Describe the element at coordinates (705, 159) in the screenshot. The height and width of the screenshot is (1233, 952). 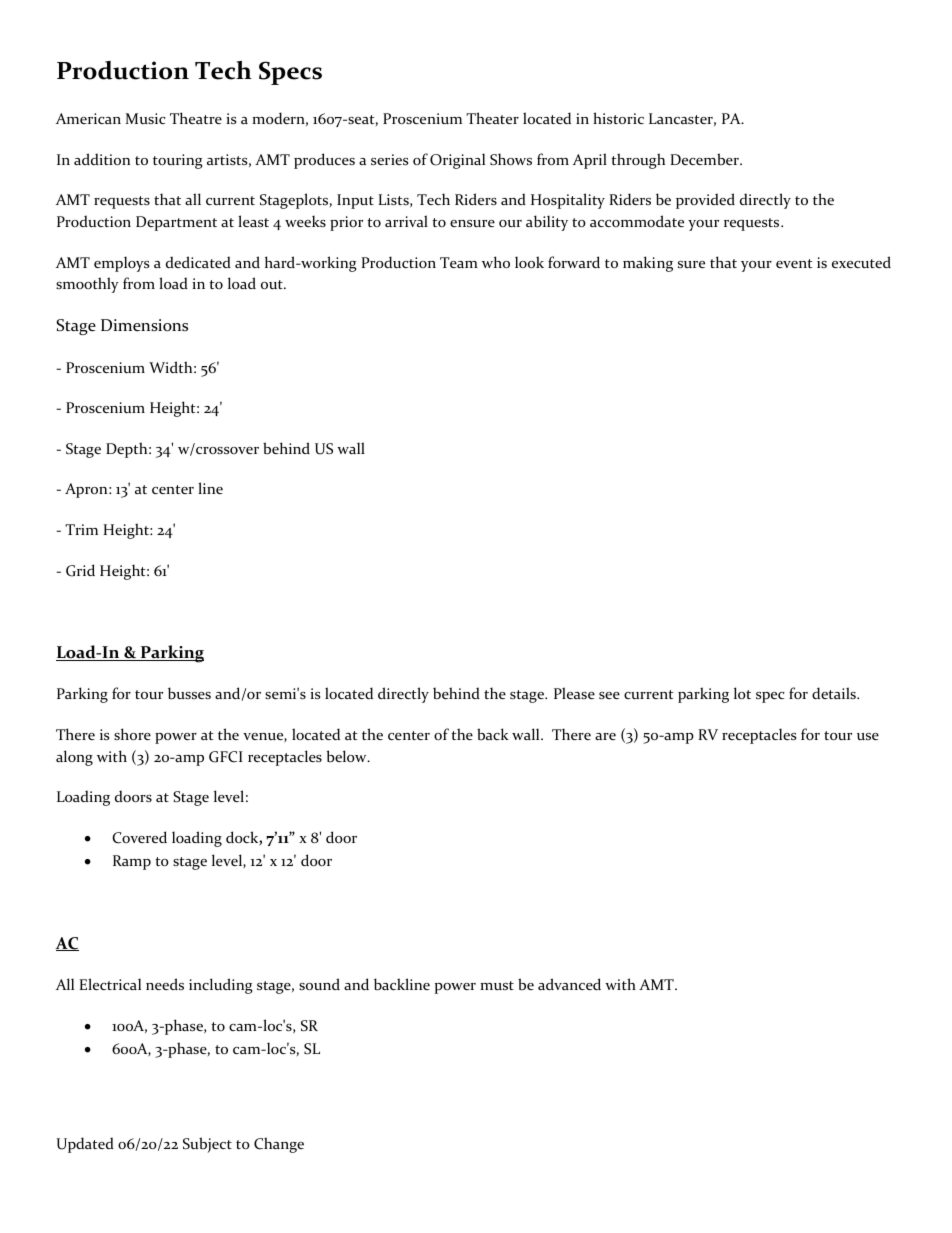
I see `December` at that location.
